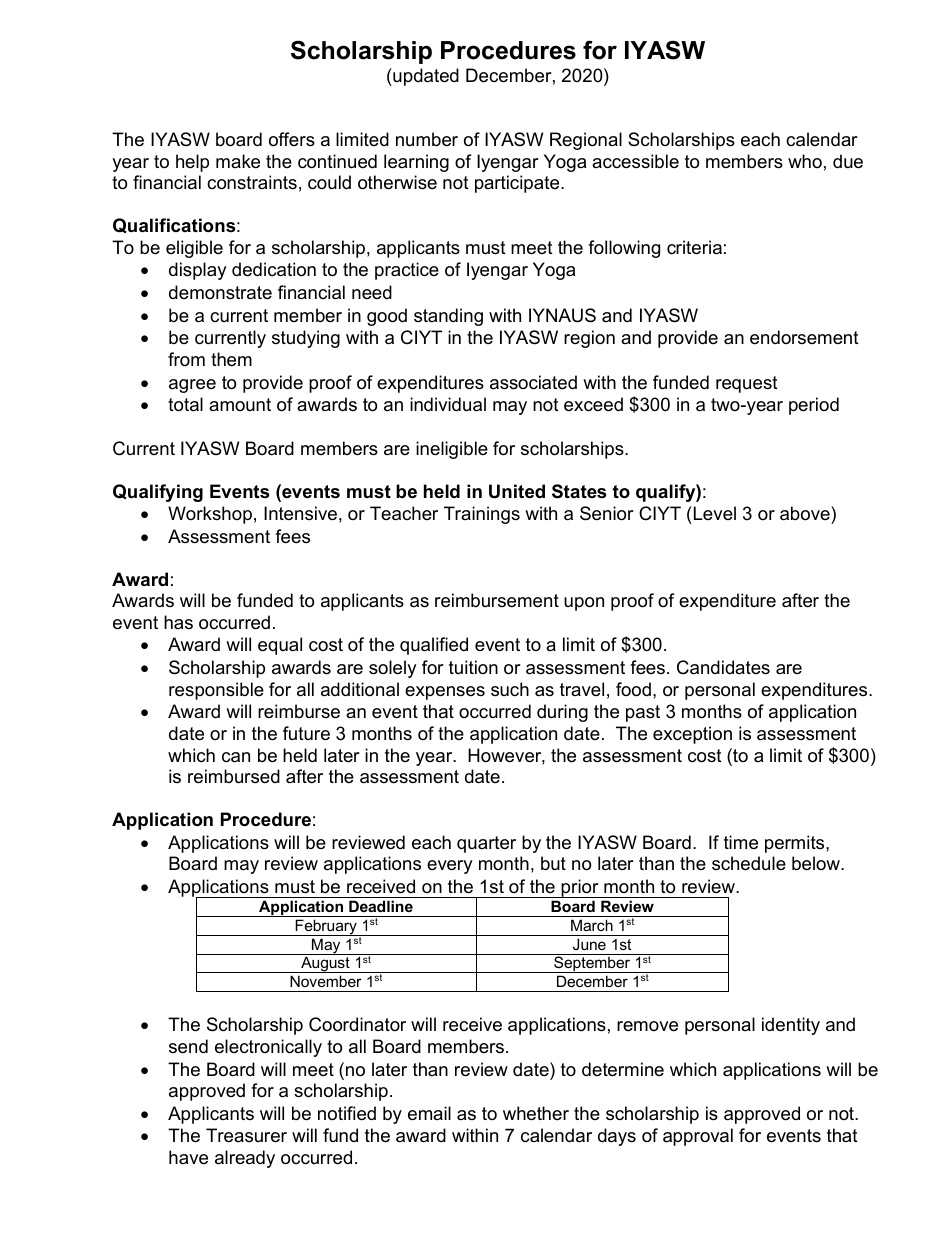 The image size is (952, 1233). Describe the element at coordinates (246, 1135) in the image. I see `Treasurer` at that location.
